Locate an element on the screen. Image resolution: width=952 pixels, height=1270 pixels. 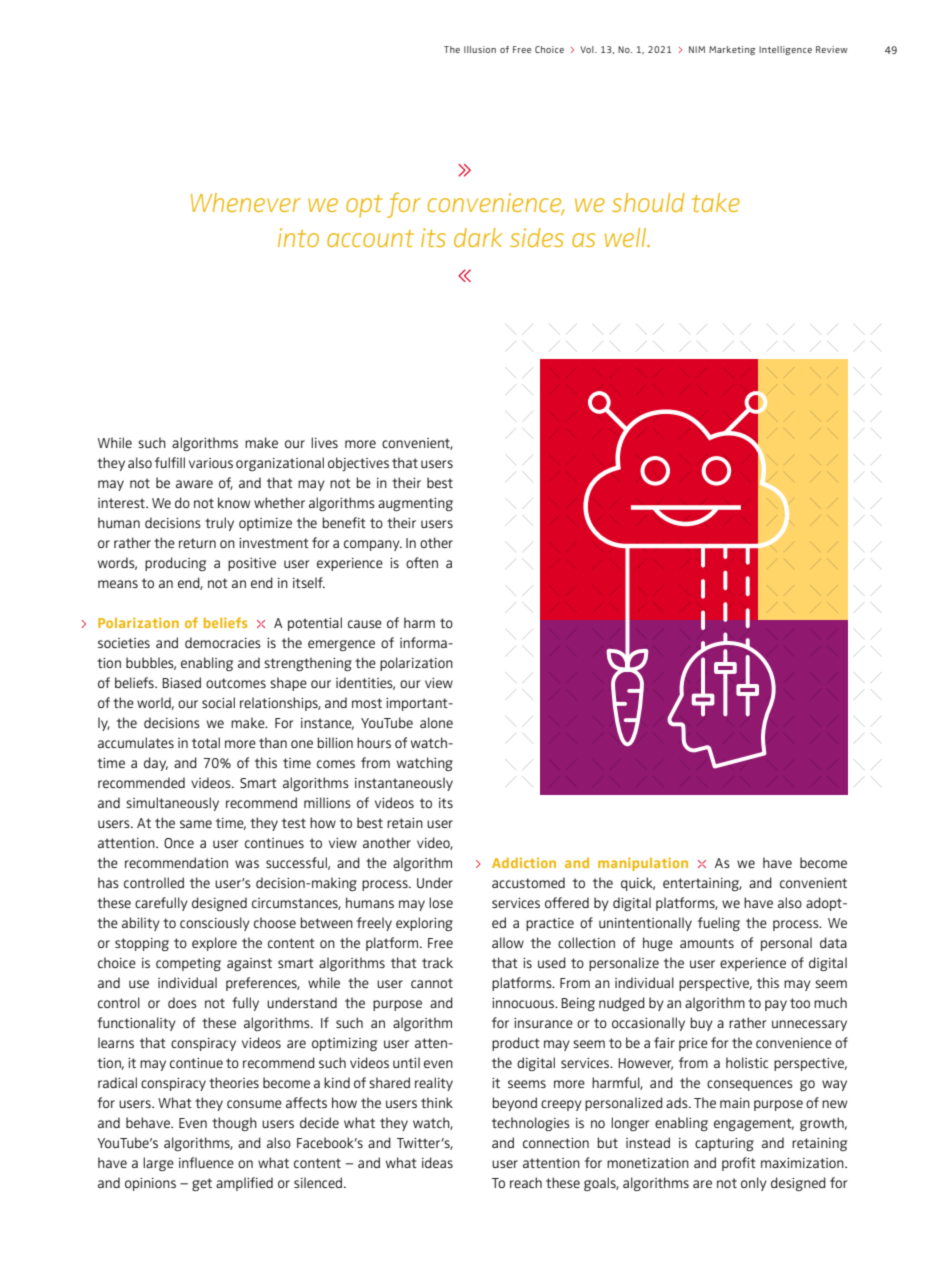
influence is located at coordinates (206, 1162).
